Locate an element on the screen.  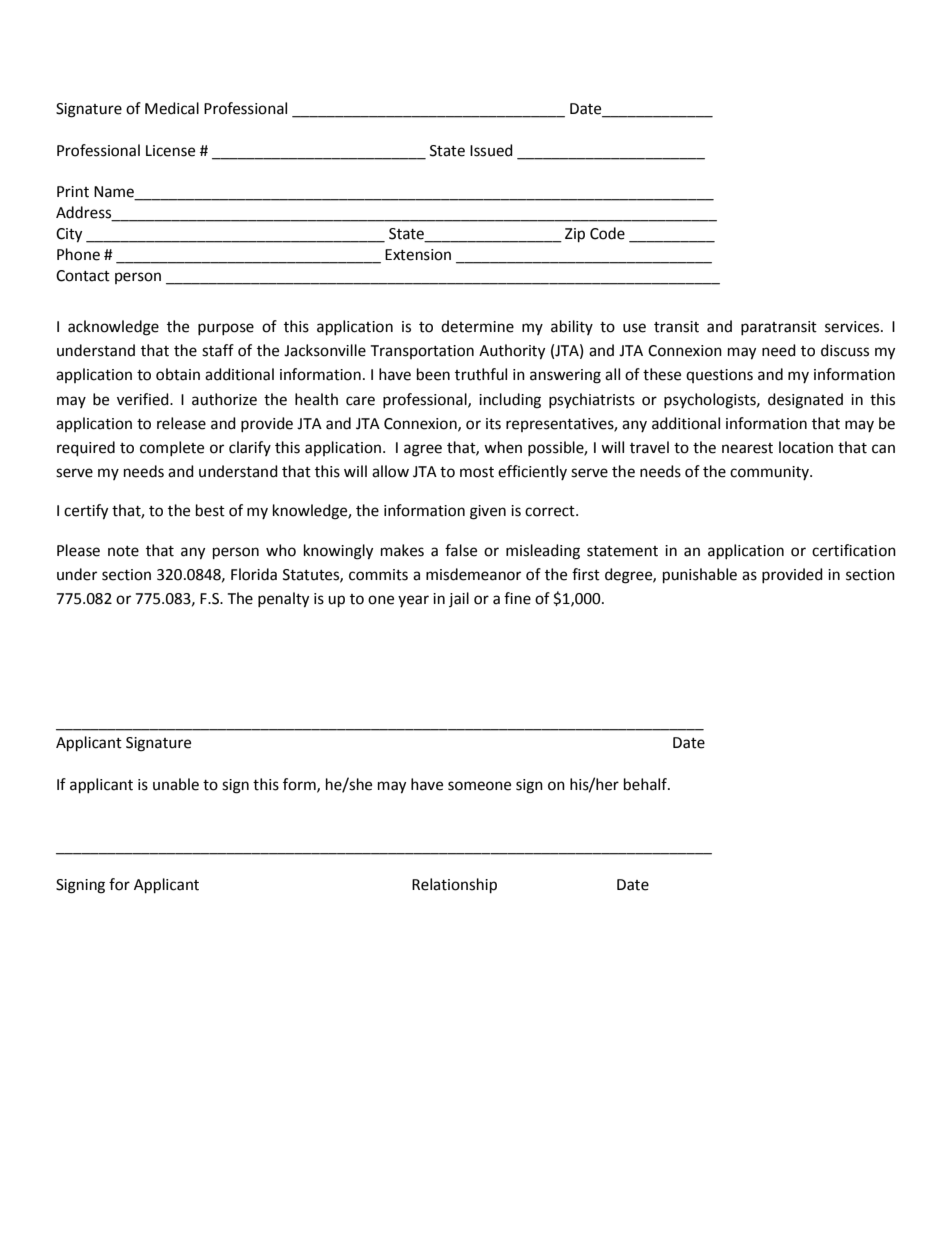
services is located at coordinates (853, 327).
